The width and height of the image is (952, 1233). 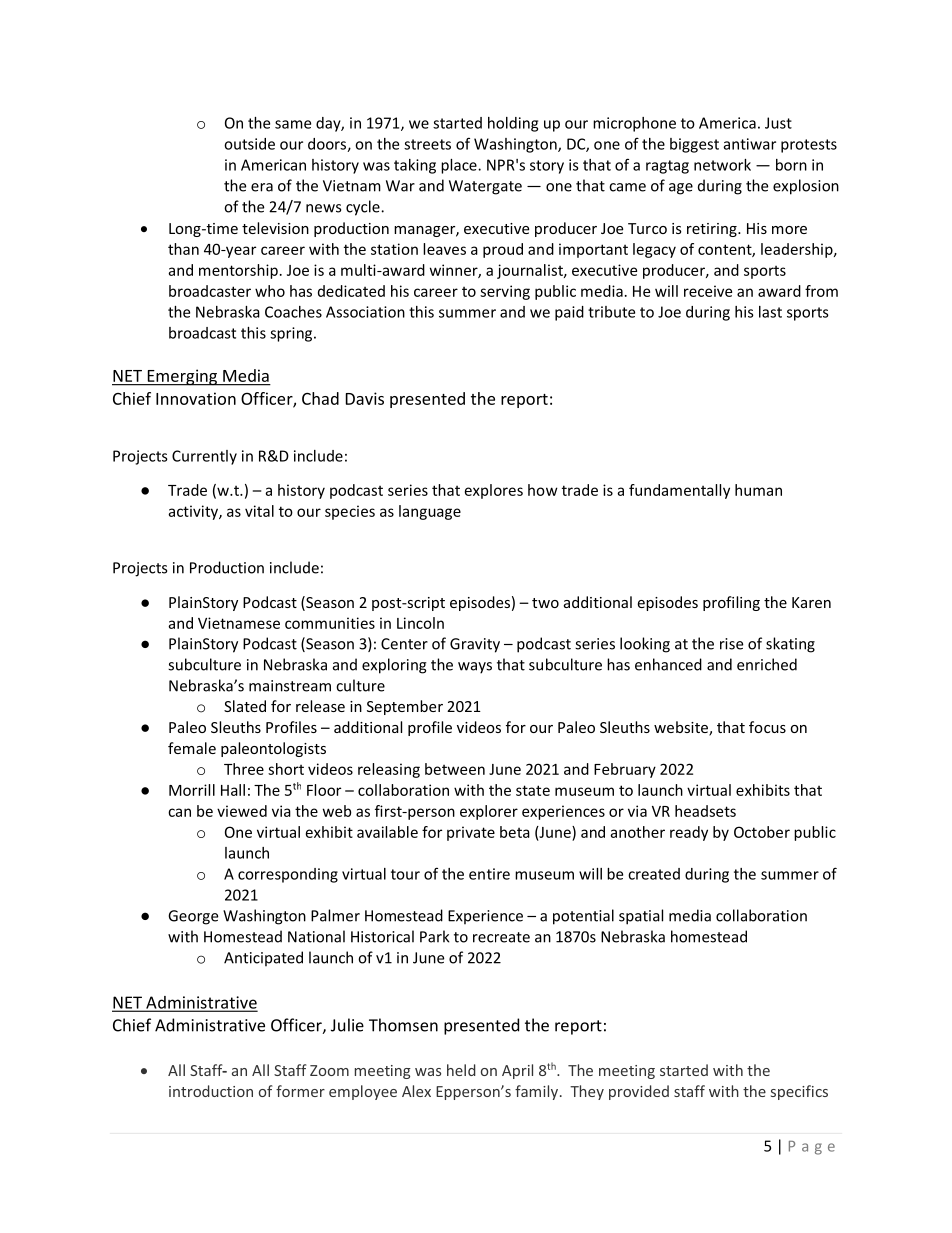 What do you see at coordinates (513, 124) in the image?
I see `holding` at bounding box center [513, 124].
